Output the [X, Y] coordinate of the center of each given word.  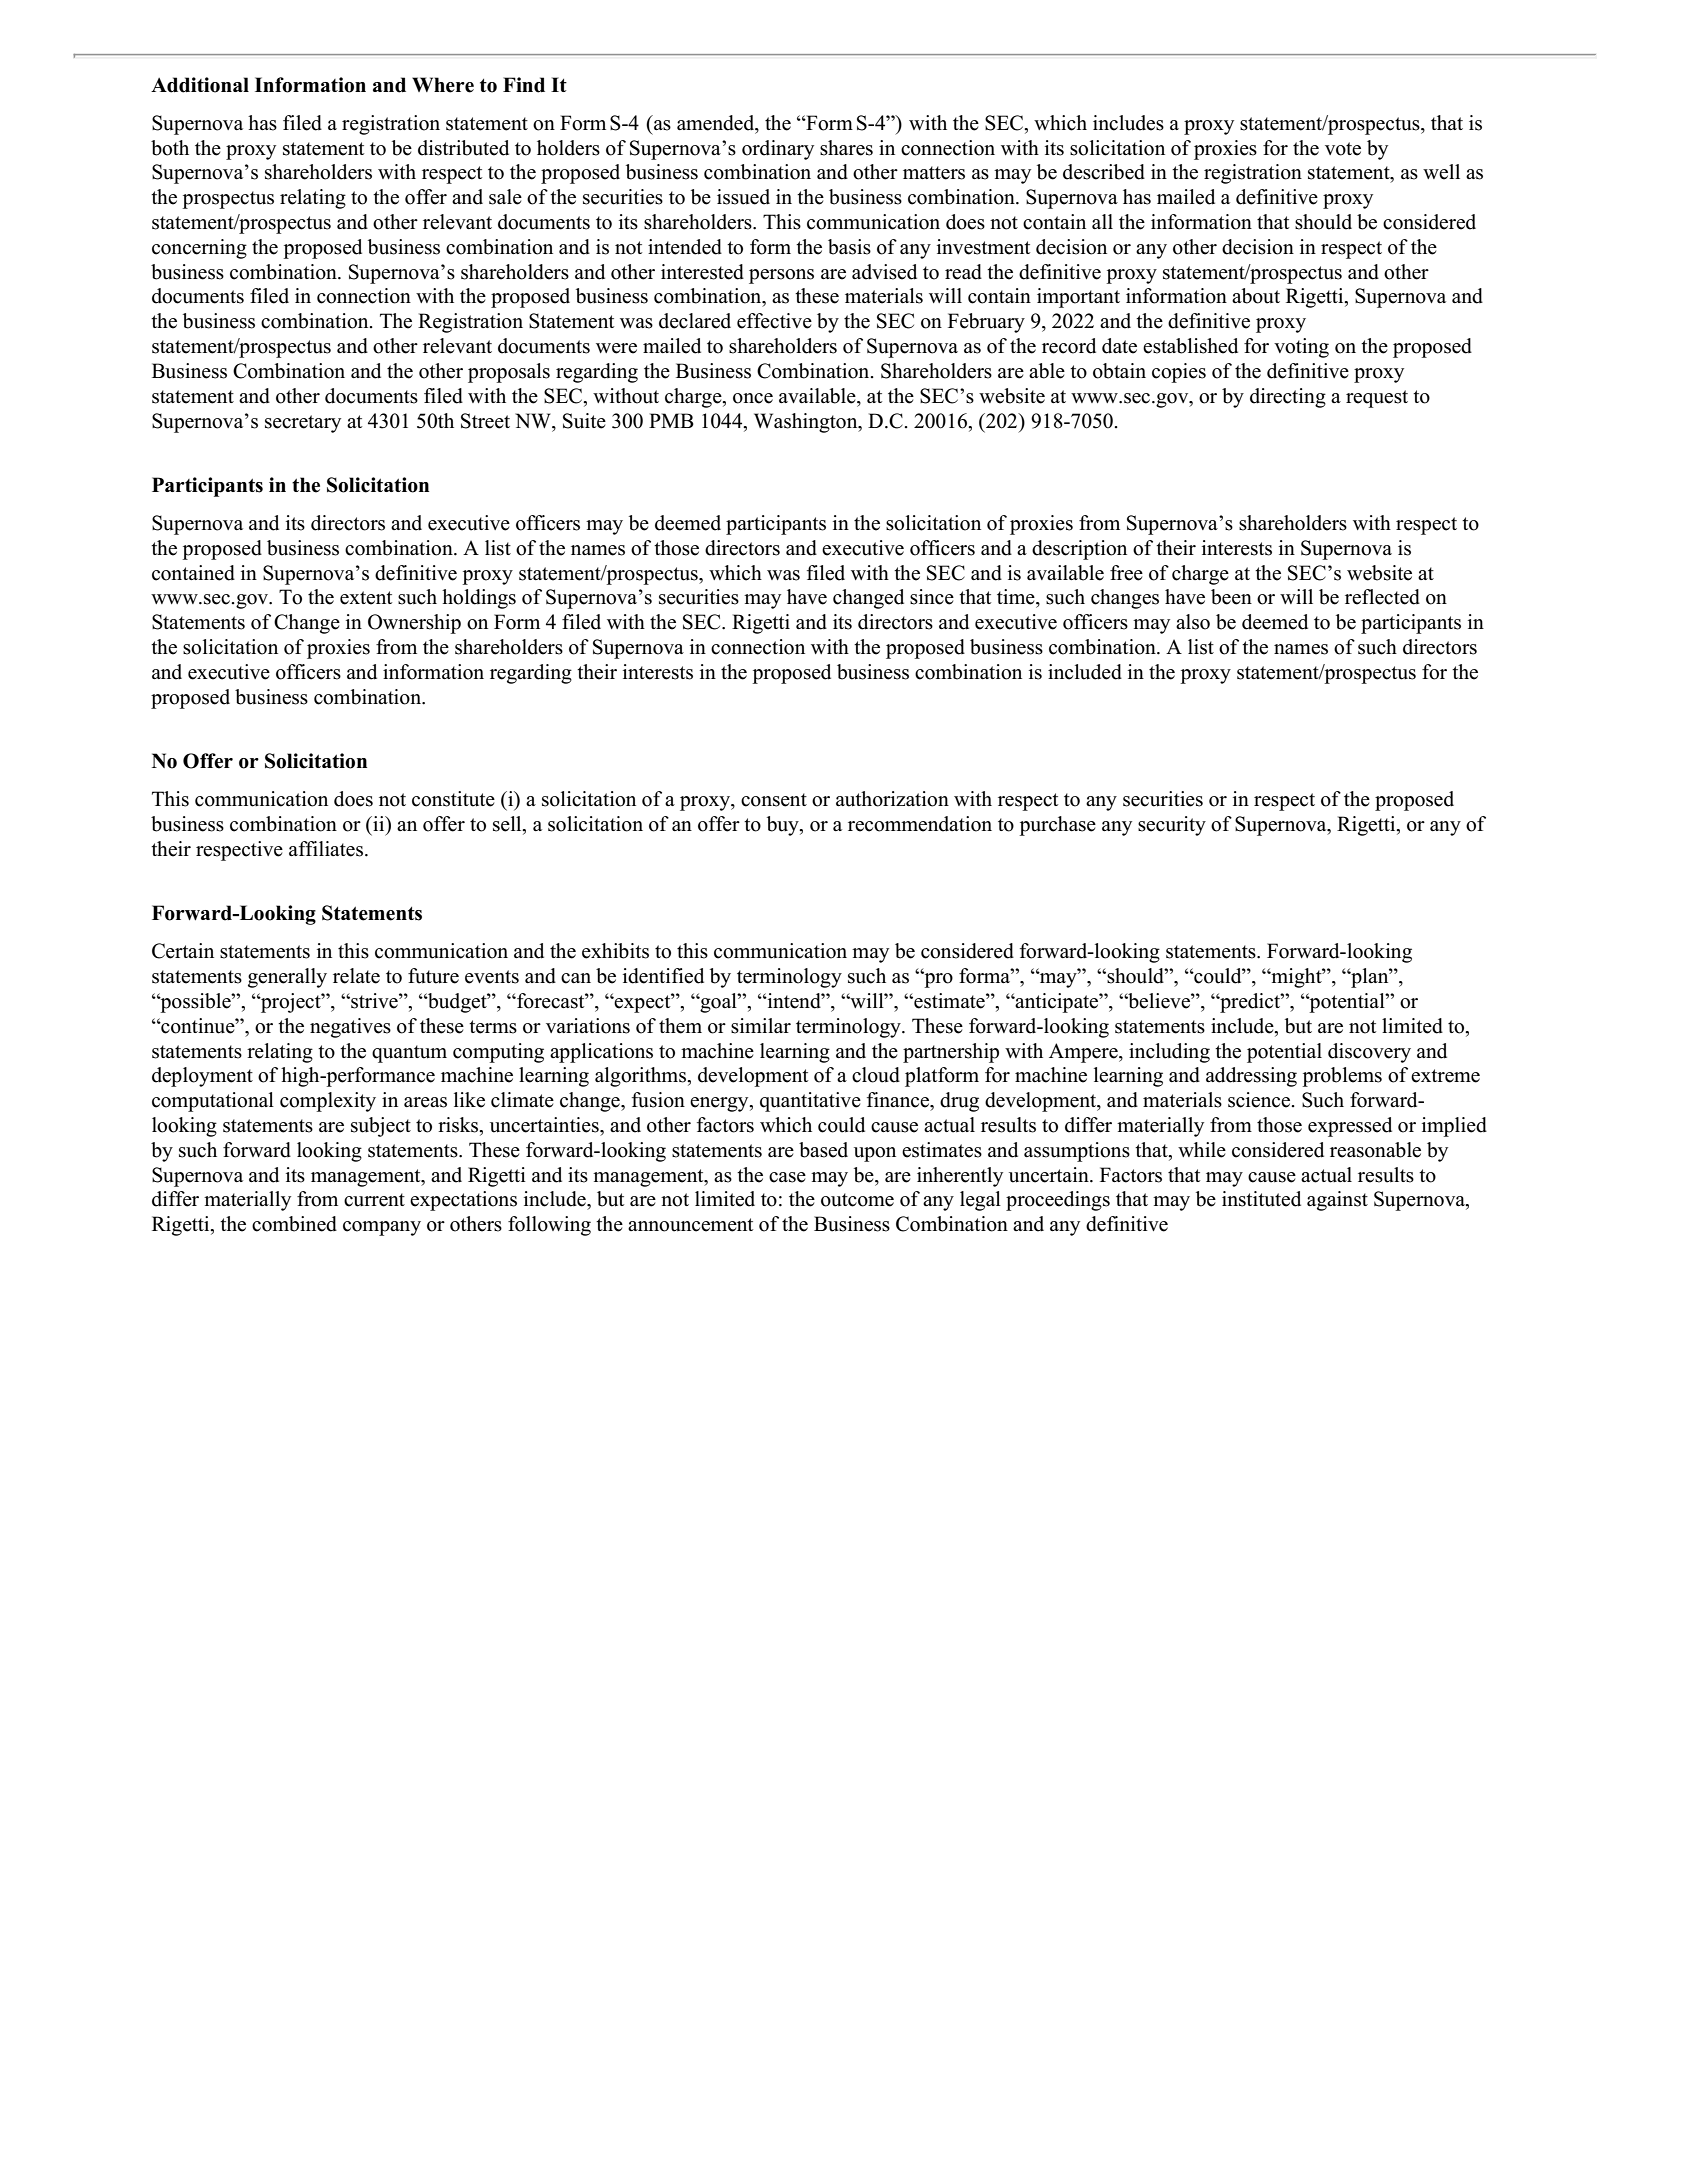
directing [1288, 398]
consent [774, 800]
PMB [671, 420]
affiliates [326, 849]
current [374, 1200]
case [787, 1177]
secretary [303, 424]
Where [443, 85]
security [1172, 826]
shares [846, 148]
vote [1343, 149]
